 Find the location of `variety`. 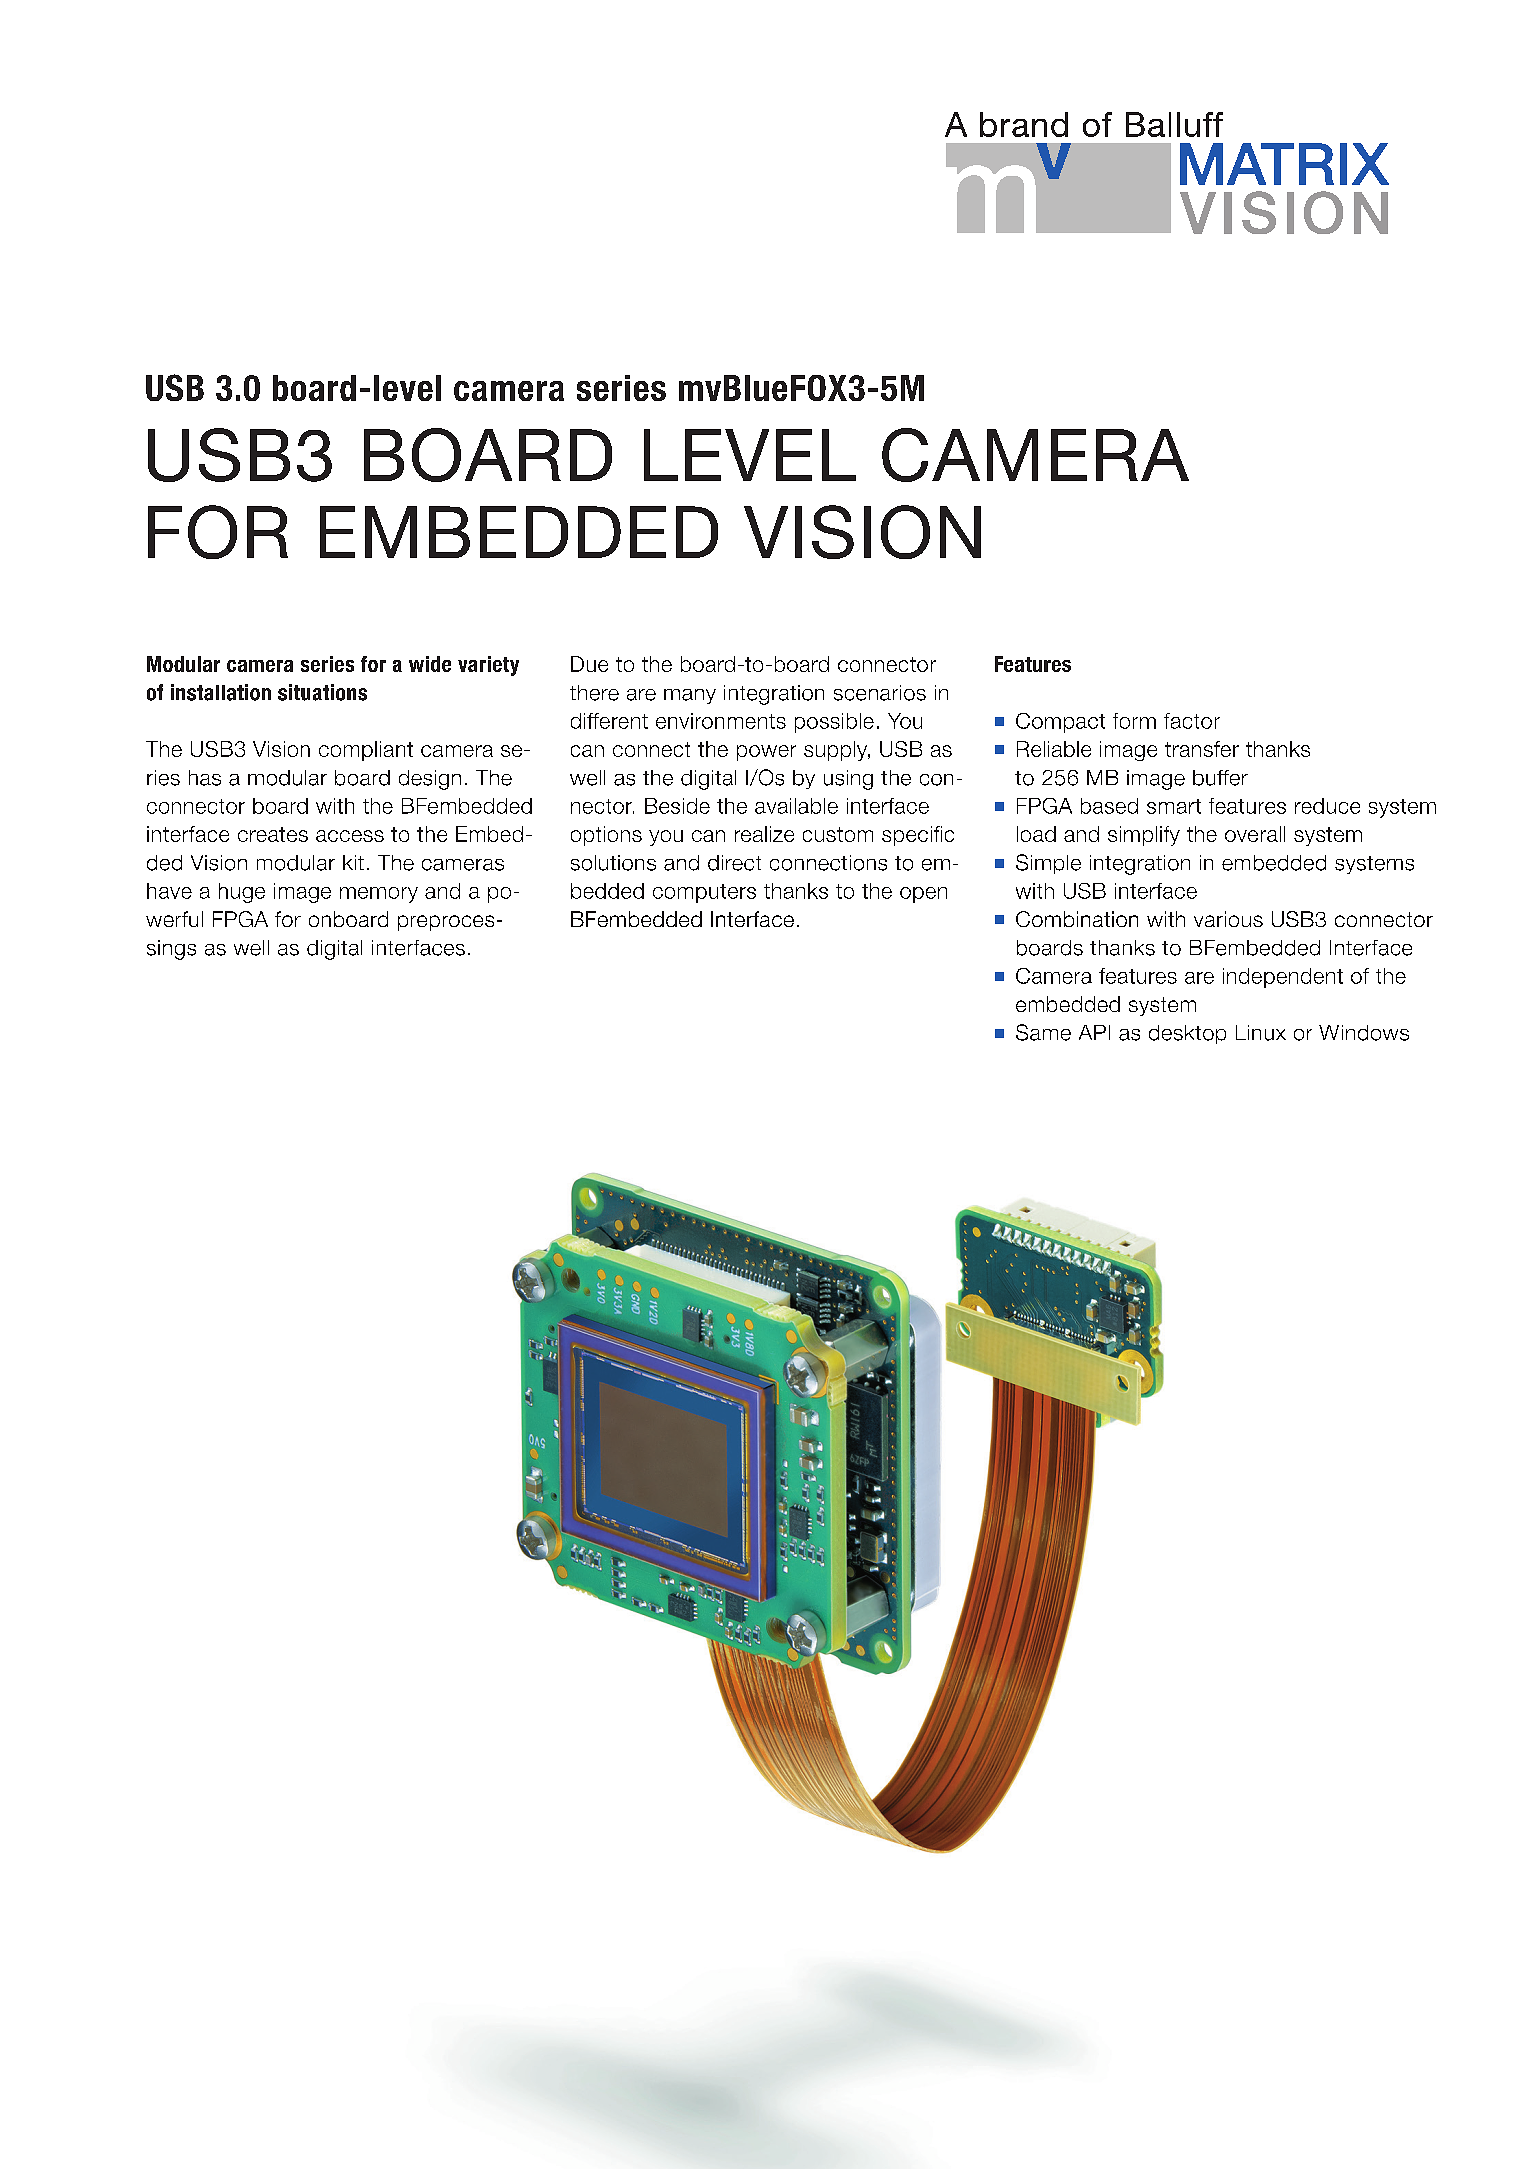

variety is located at coordinates (488, 666).
